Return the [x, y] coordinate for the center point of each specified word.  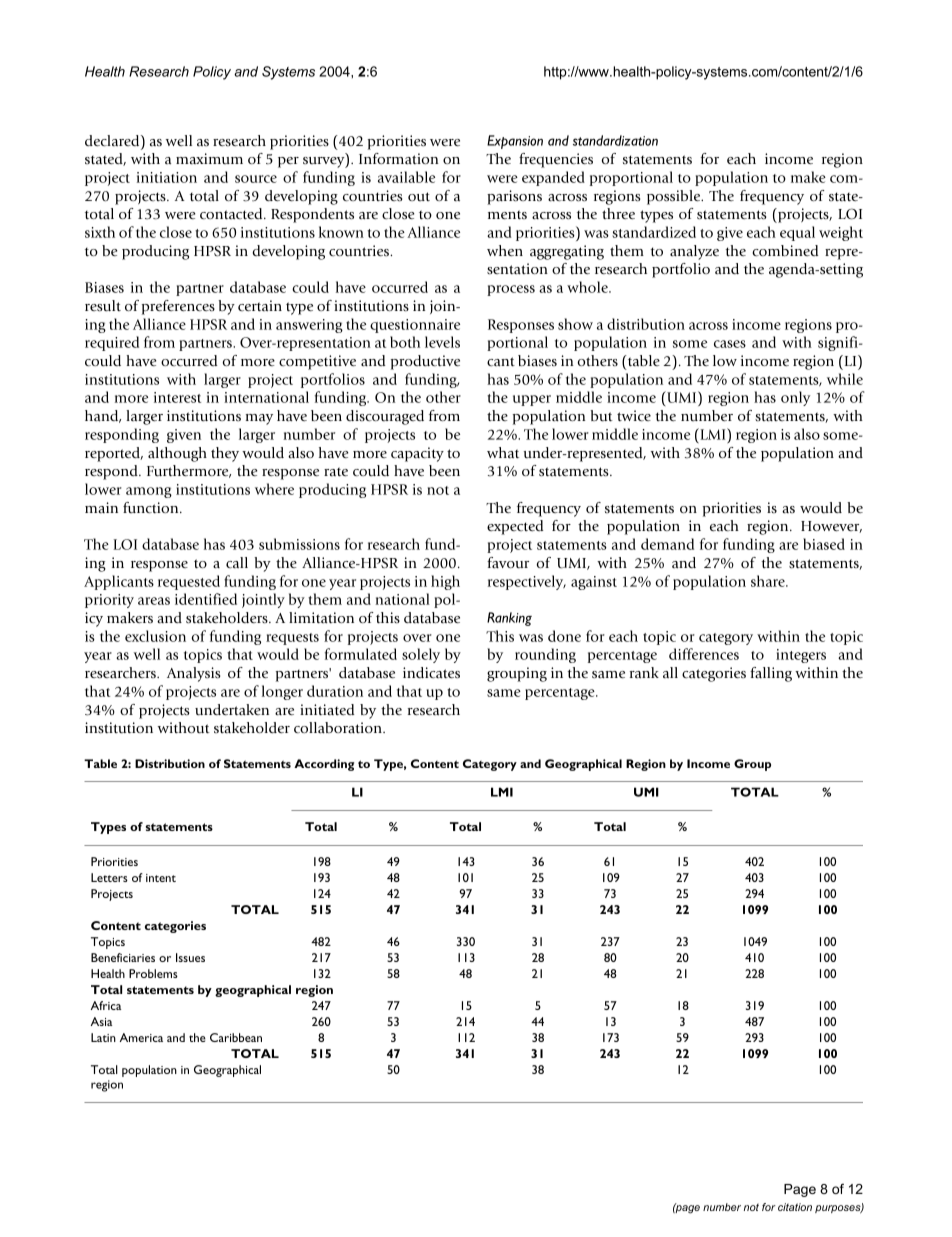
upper [532, 400]
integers [801, 656]
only [795, 398]
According [324, 765]
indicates [431, 673]
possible [675, 197]
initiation [167, 177]
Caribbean [236, 1037]
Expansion [515, 142]
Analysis [193, 674]
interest [177, 397]
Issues [190, 957]
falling [771, 674]
